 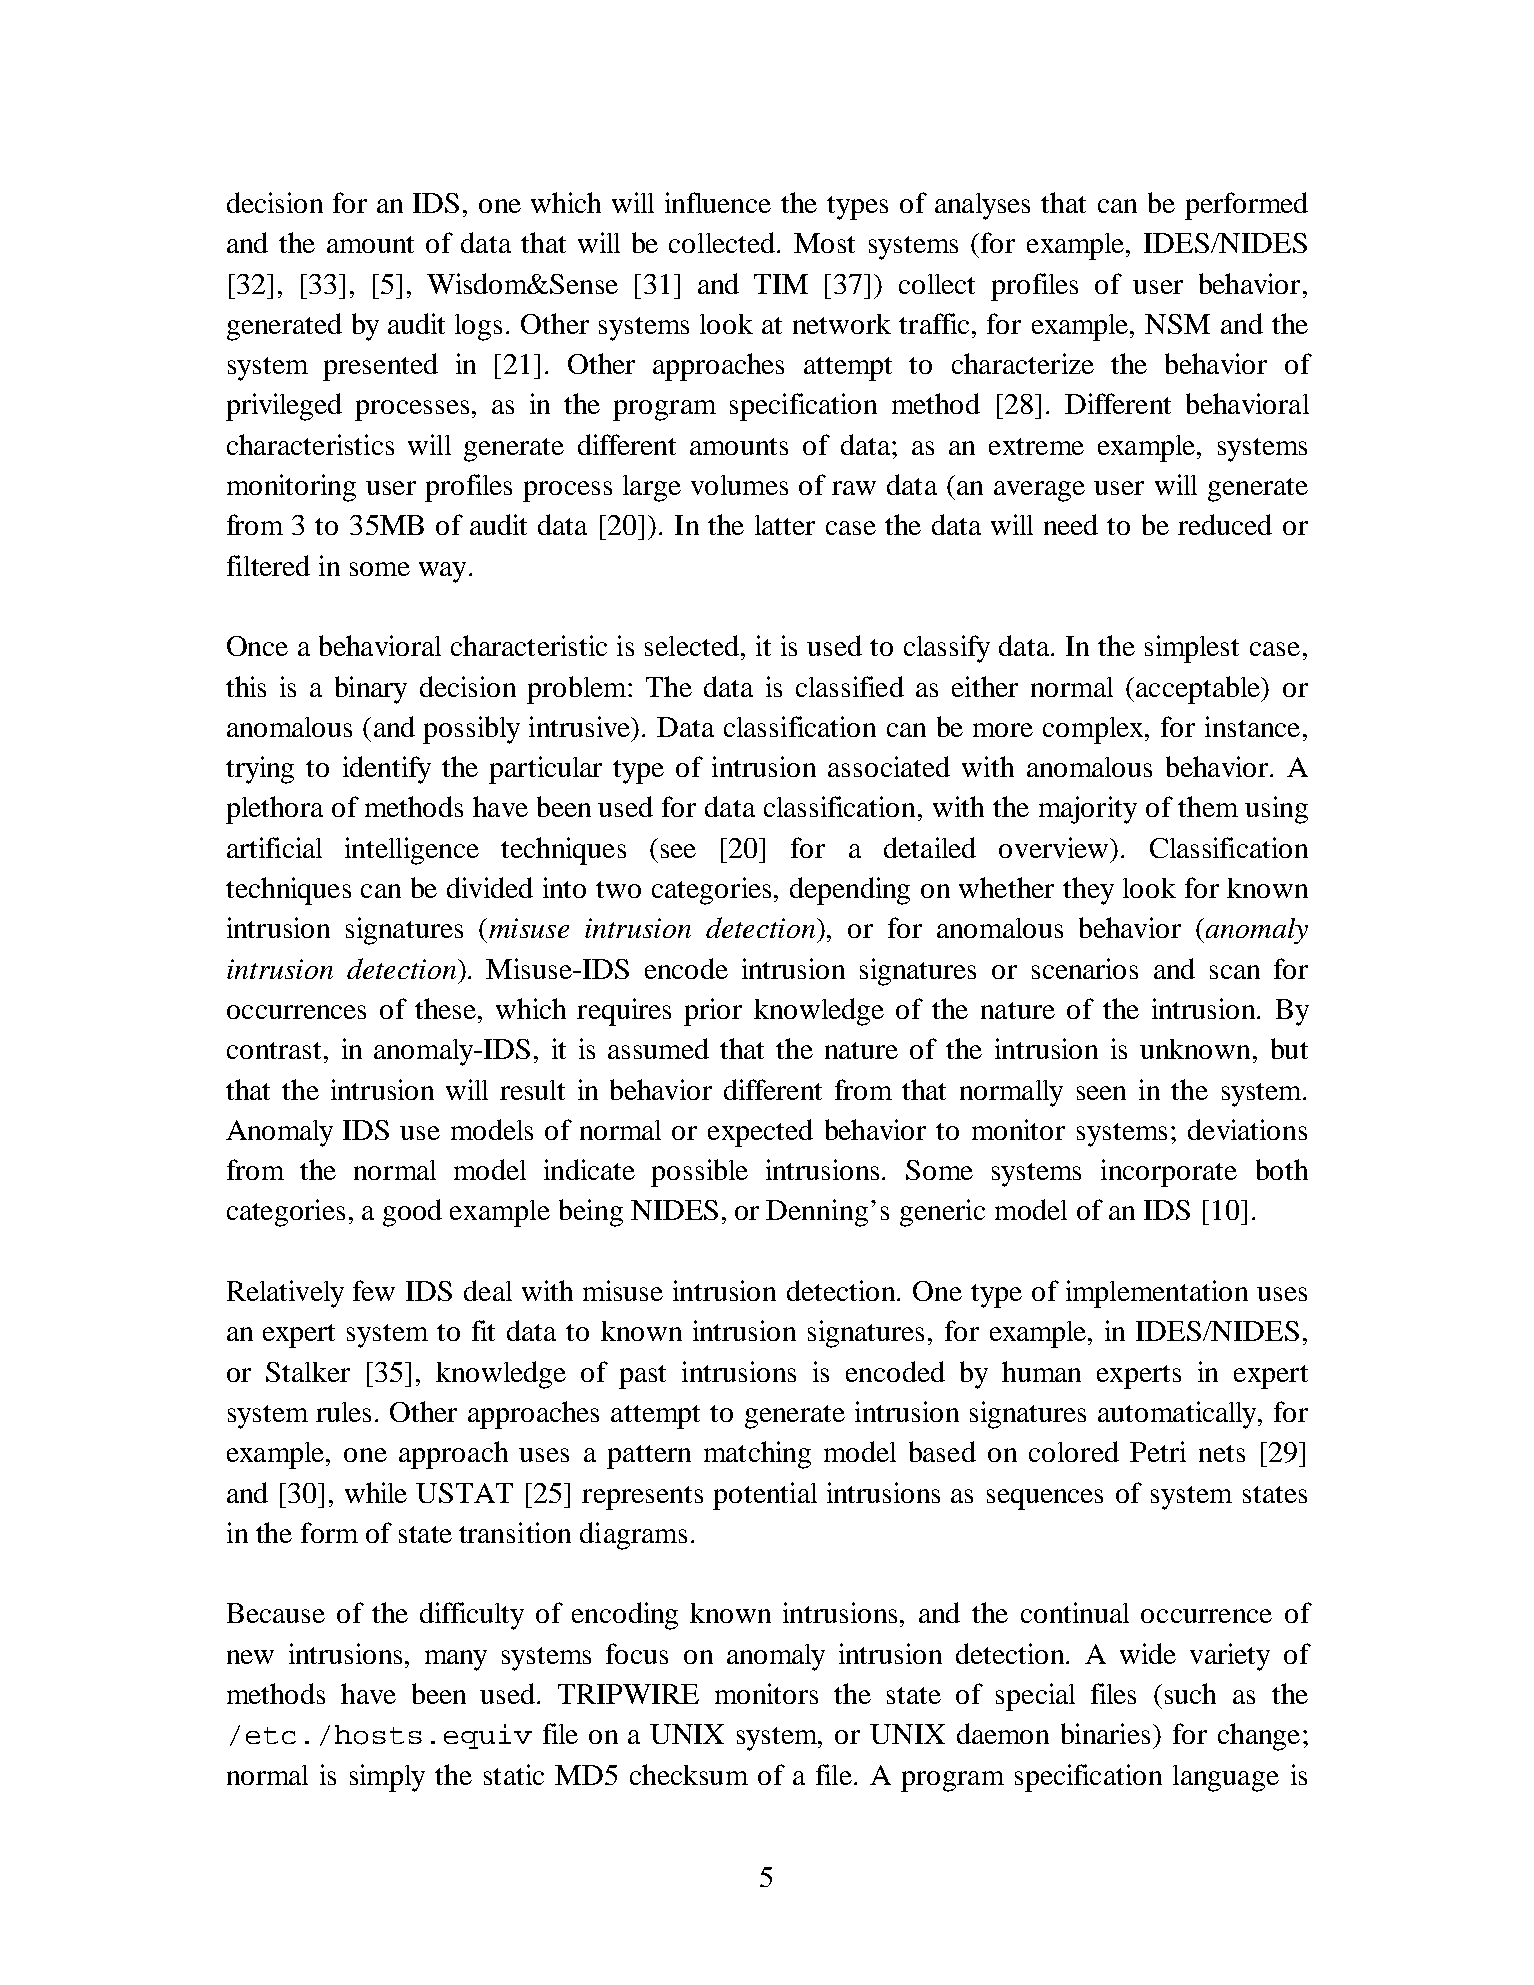 What do you see at coordinates (781, 284) in the screenshot?
I see `TIM` at bounding box center [781, 284].
